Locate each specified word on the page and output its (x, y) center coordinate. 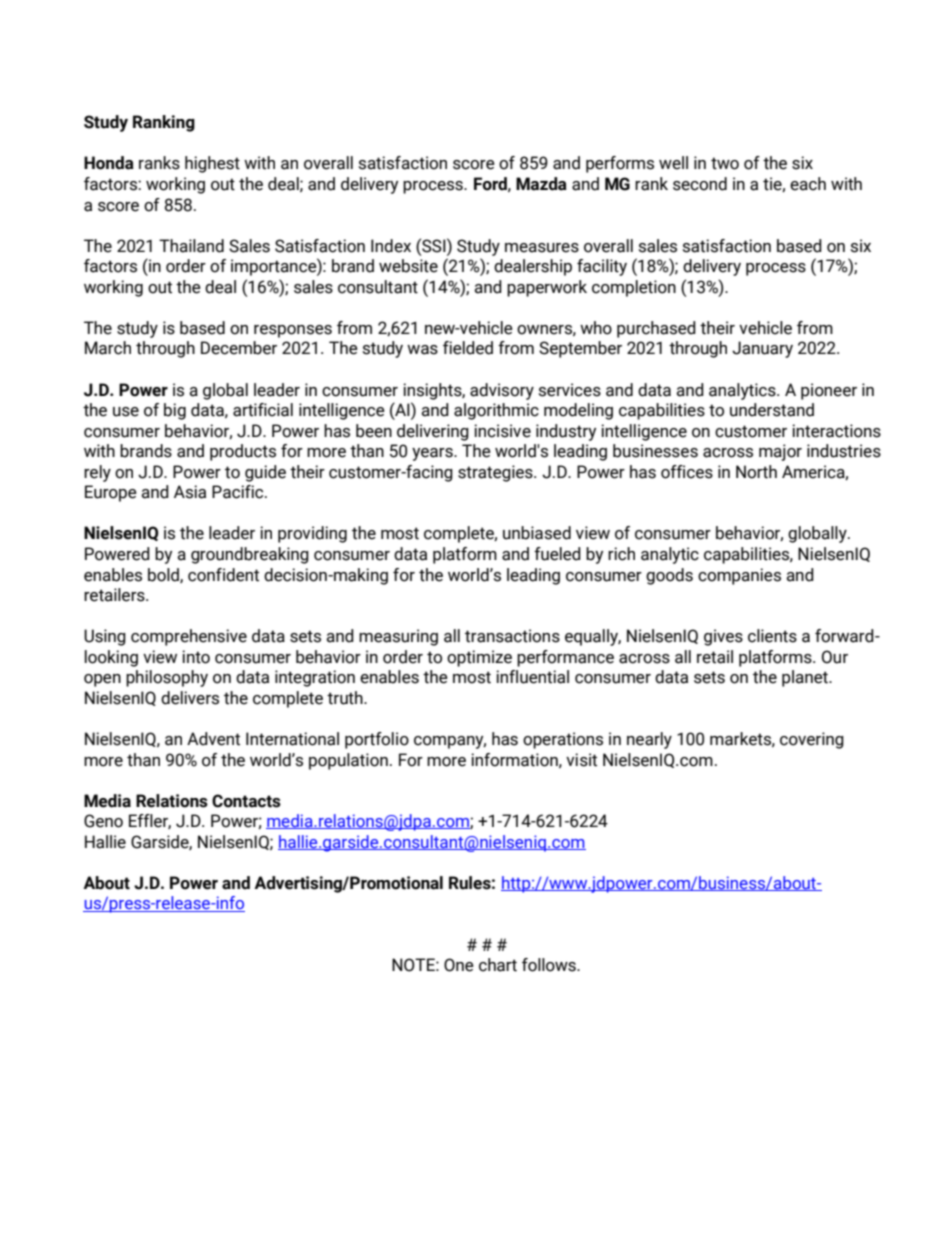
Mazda (541, 184)
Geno (103, 821)
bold (164, 575)
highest (212, 164)
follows (550, 965)
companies (739, 576)
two (725, 163)
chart (498, 965)
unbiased (537, 533)
